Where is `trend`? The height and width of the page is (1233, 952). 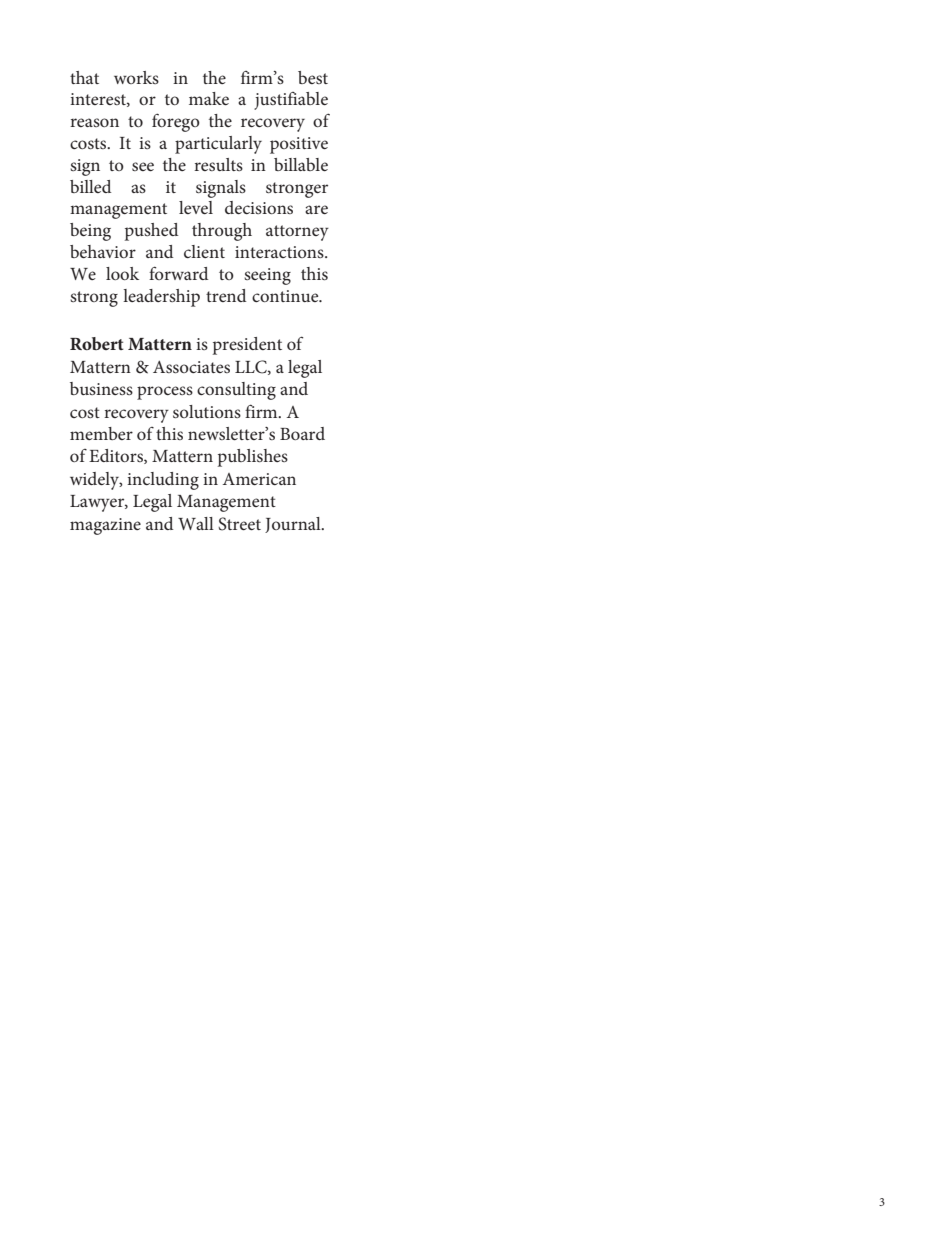
trend is located at coordinates (226, 295).
